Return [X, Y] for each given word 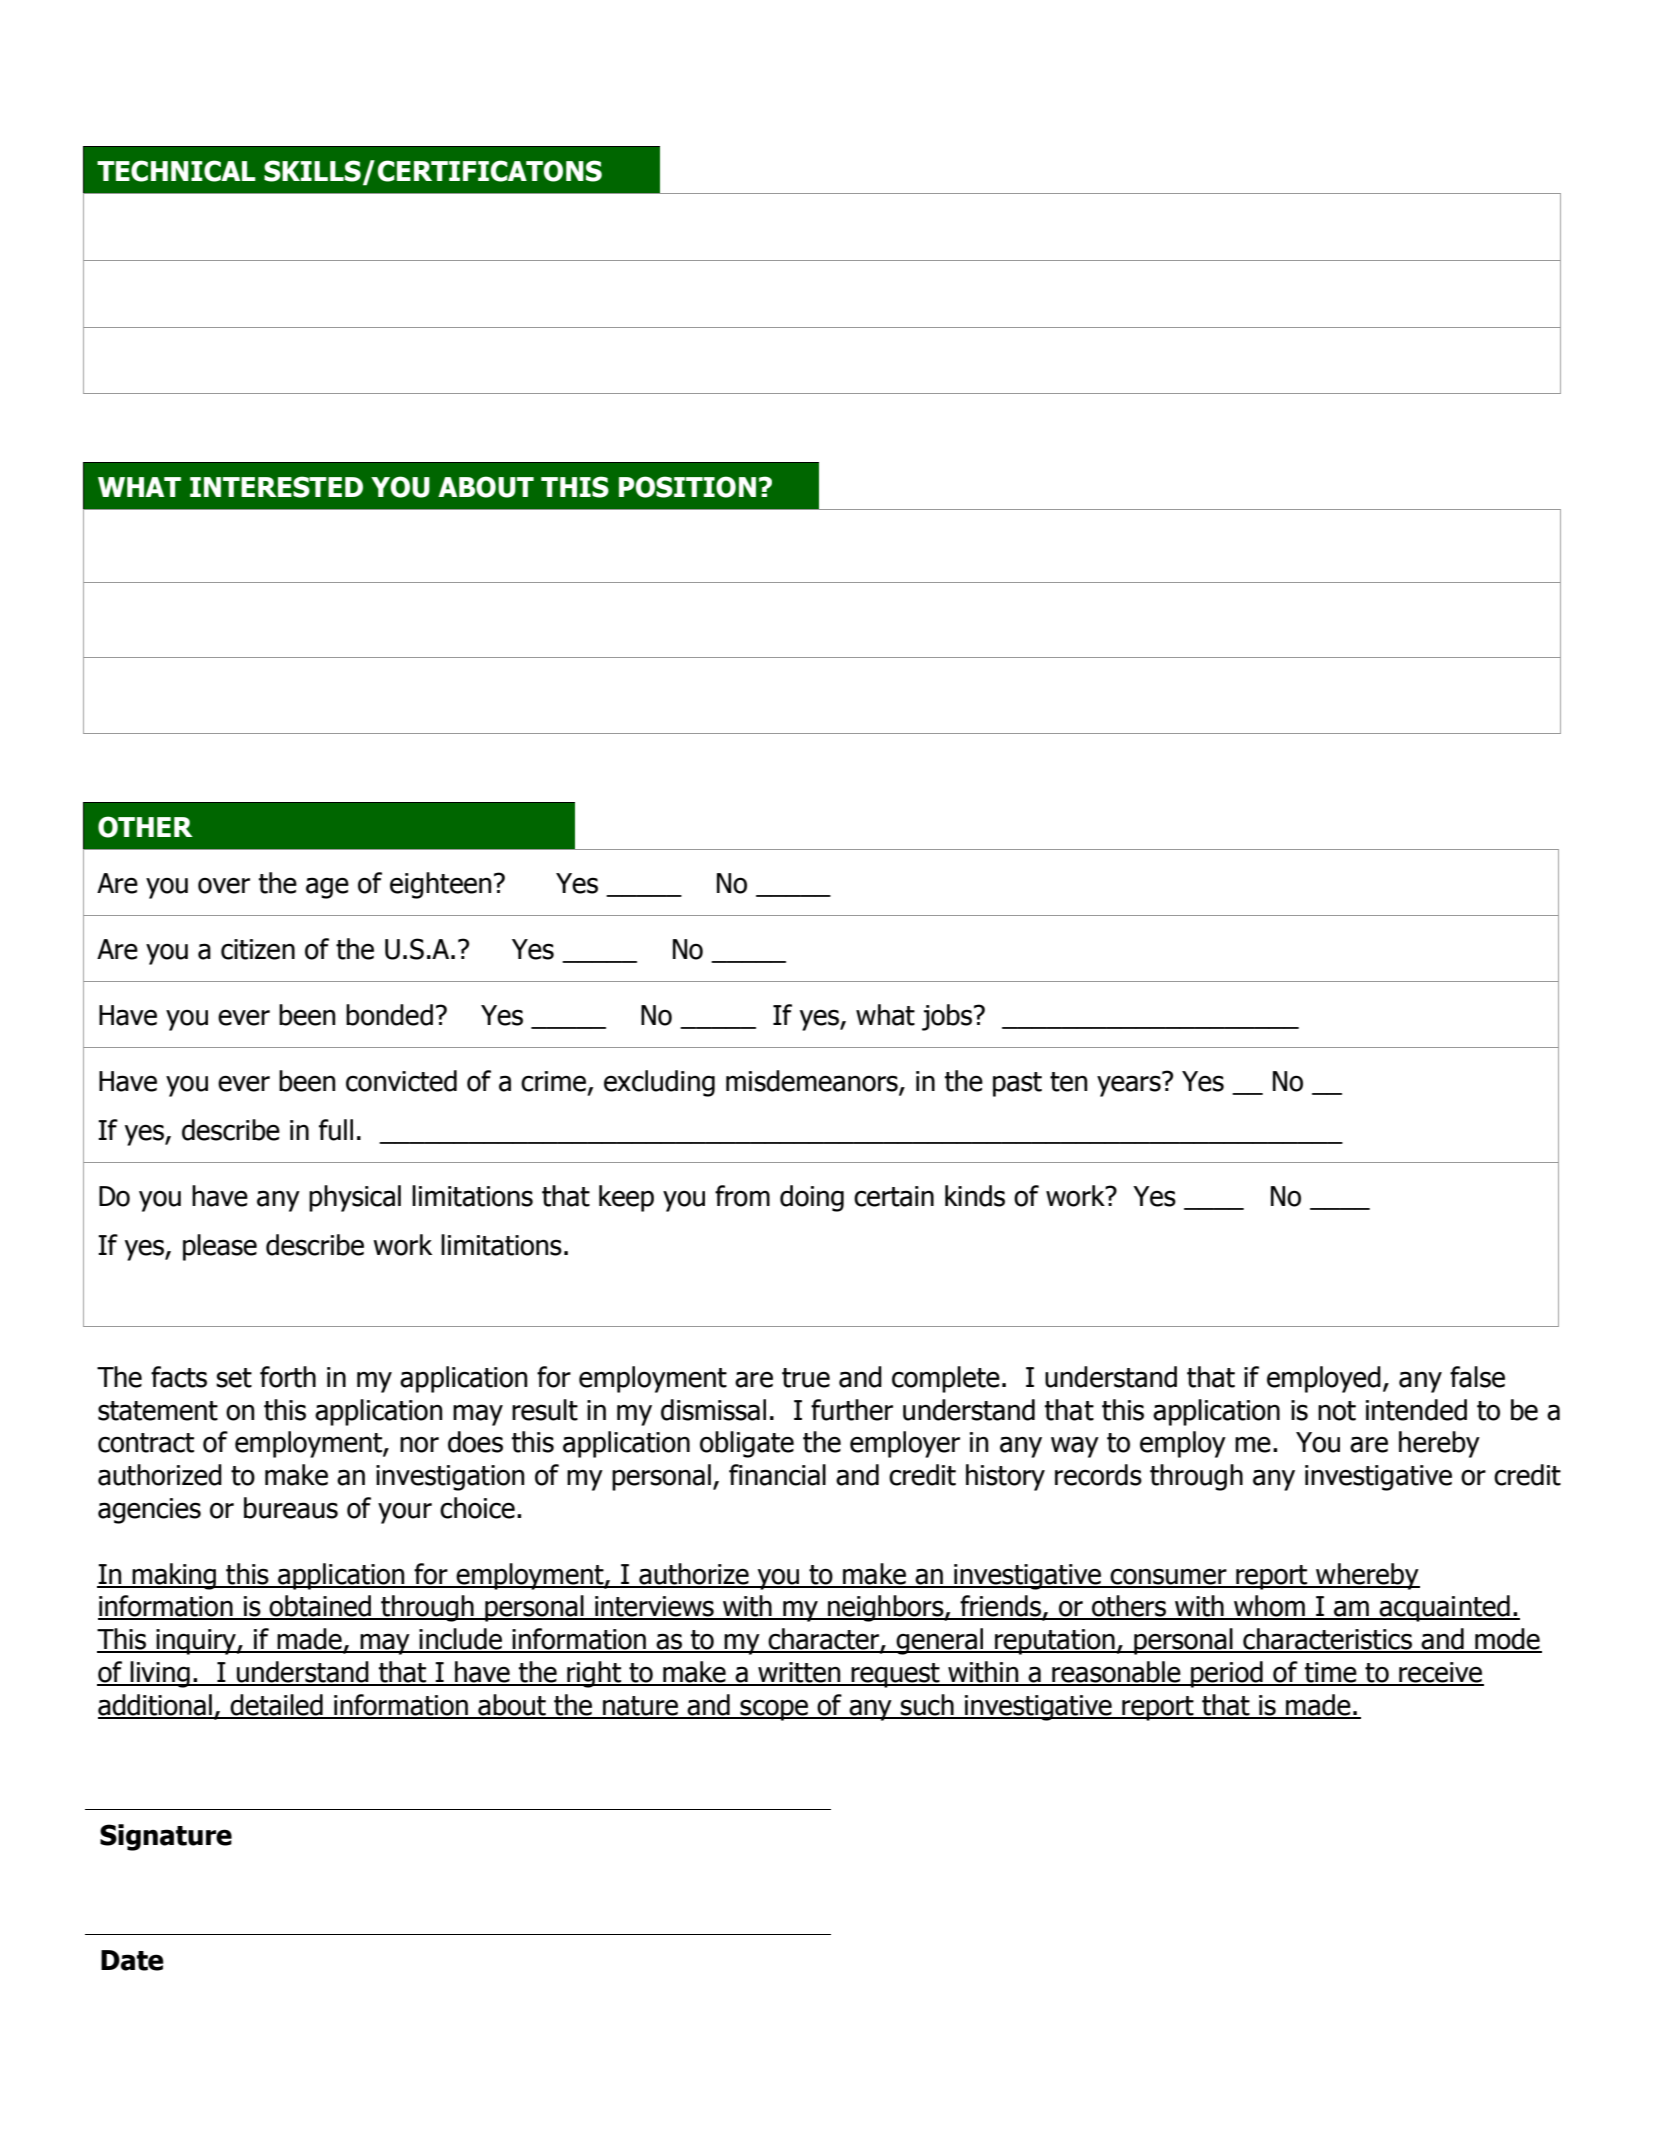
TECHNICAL [176, 171]
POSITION [687, 487]
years [1130, 1085]
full [336, 1130]
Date [132, 1960]
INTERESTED [276, 487]
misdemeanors [813, 1082]
